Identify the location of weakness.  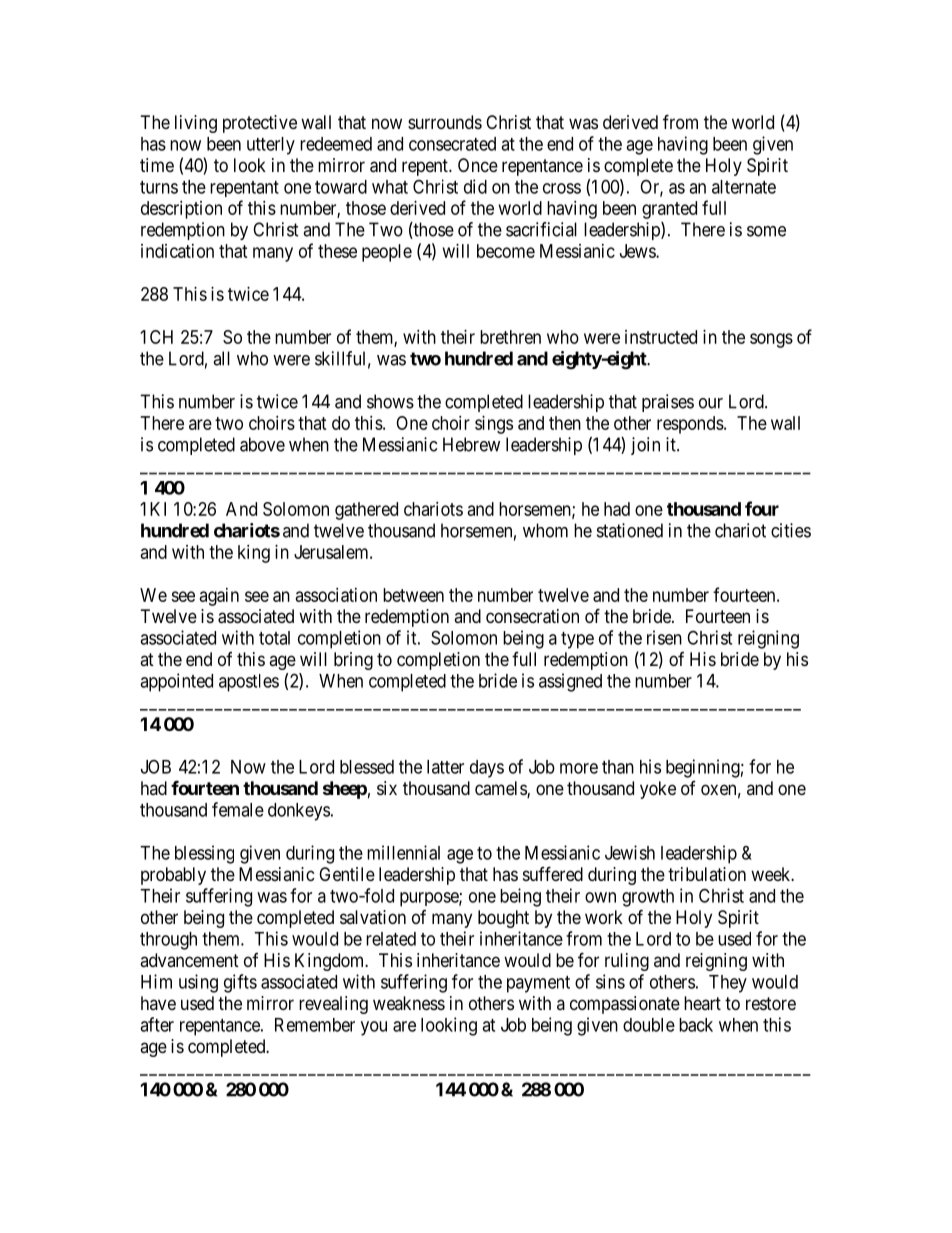
(409, 1003).
